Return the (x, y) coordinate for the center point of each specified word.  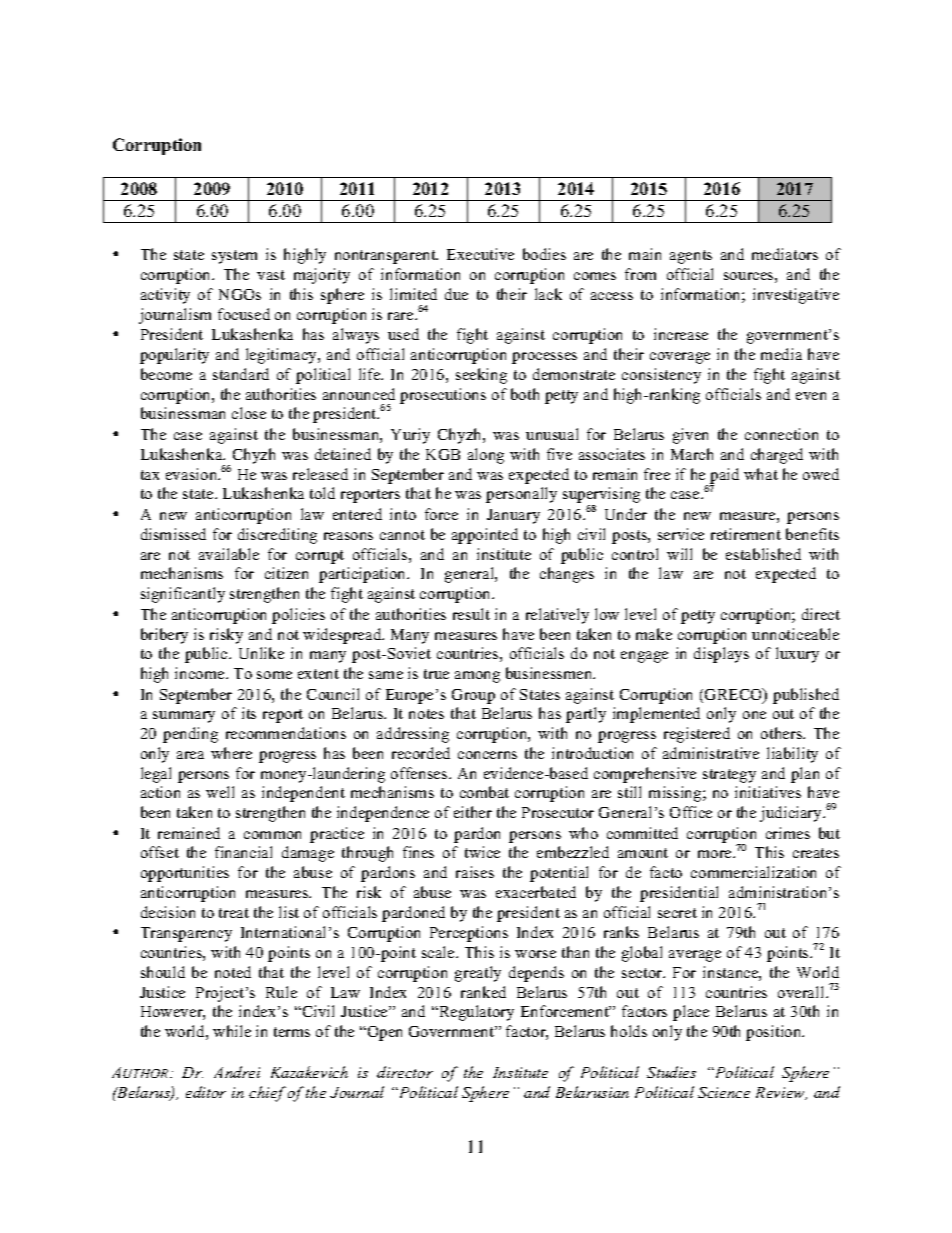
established (763, 554)
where (231, 753)
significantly (183, 595)
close (249, 413)
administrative (711, 753)
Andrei (237, 1072)
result (471, 614)
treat (234, 913)
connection (781, 434)
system (234, 257)
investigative (796, 296)
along (486, 456)
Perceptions (469, 934)
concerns (487, 755)
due (456, 294)
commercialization (753, 872)
